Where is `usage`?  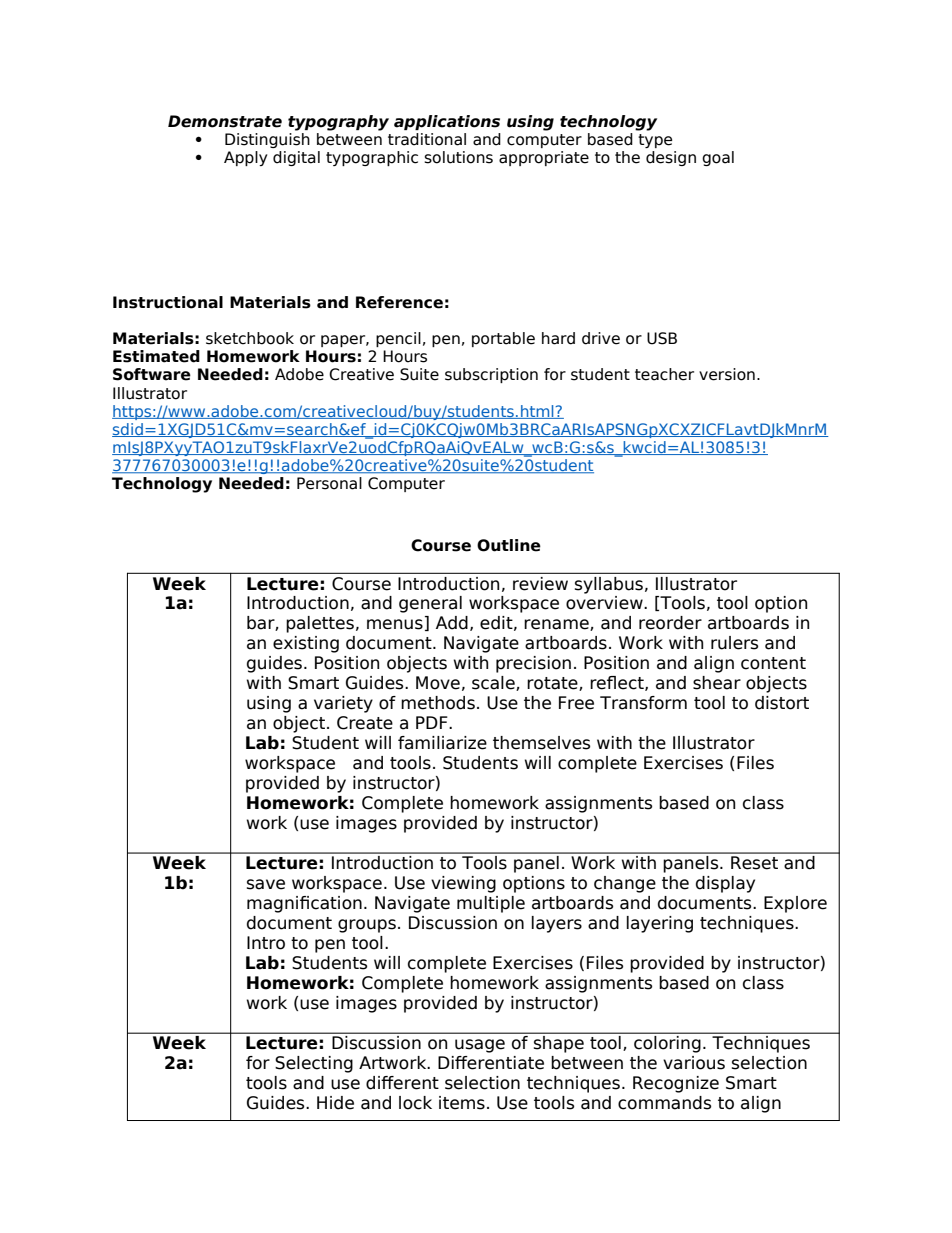
usage is located at coordinates (480, 1046).
